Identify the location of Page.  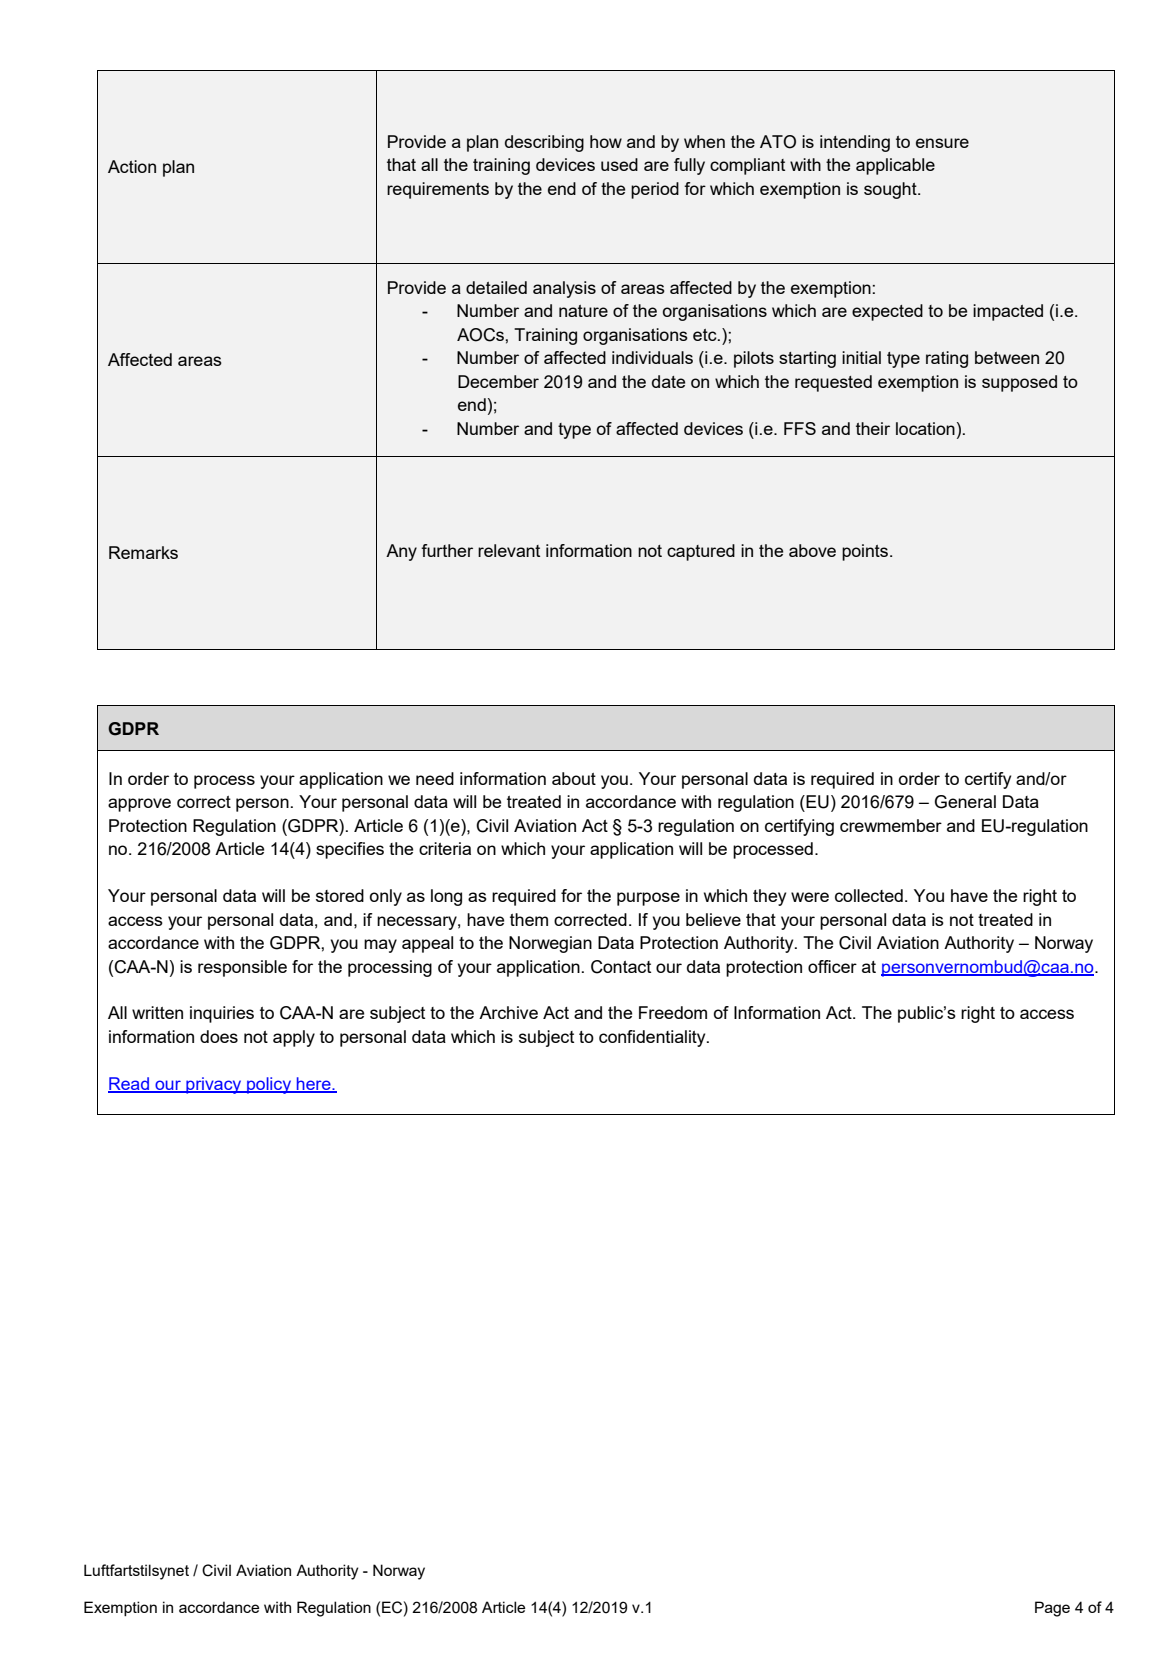
(1052, 1609).
